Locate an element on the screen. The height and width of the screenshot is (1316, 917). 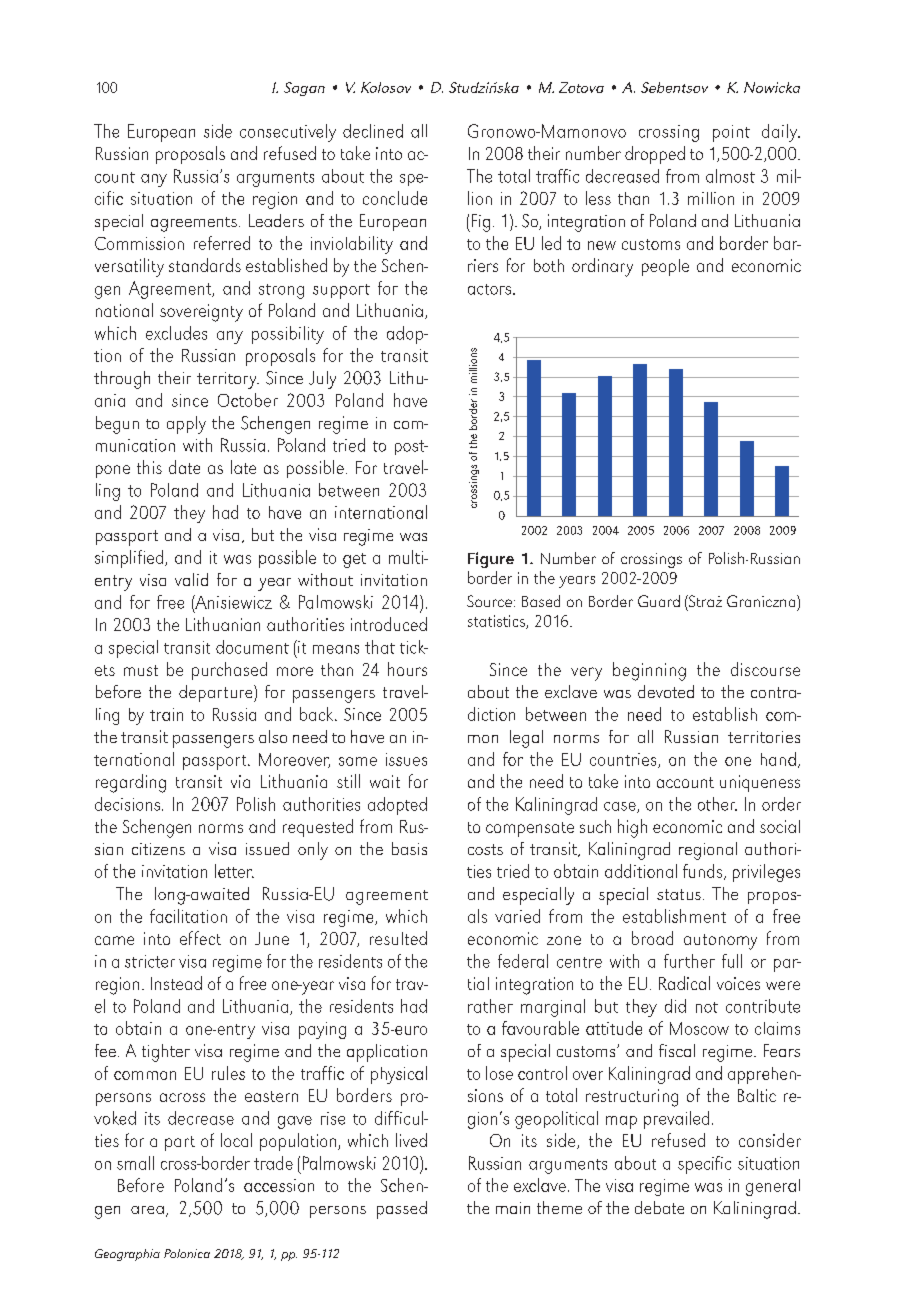
small is located at coordinates (135, 1163).
